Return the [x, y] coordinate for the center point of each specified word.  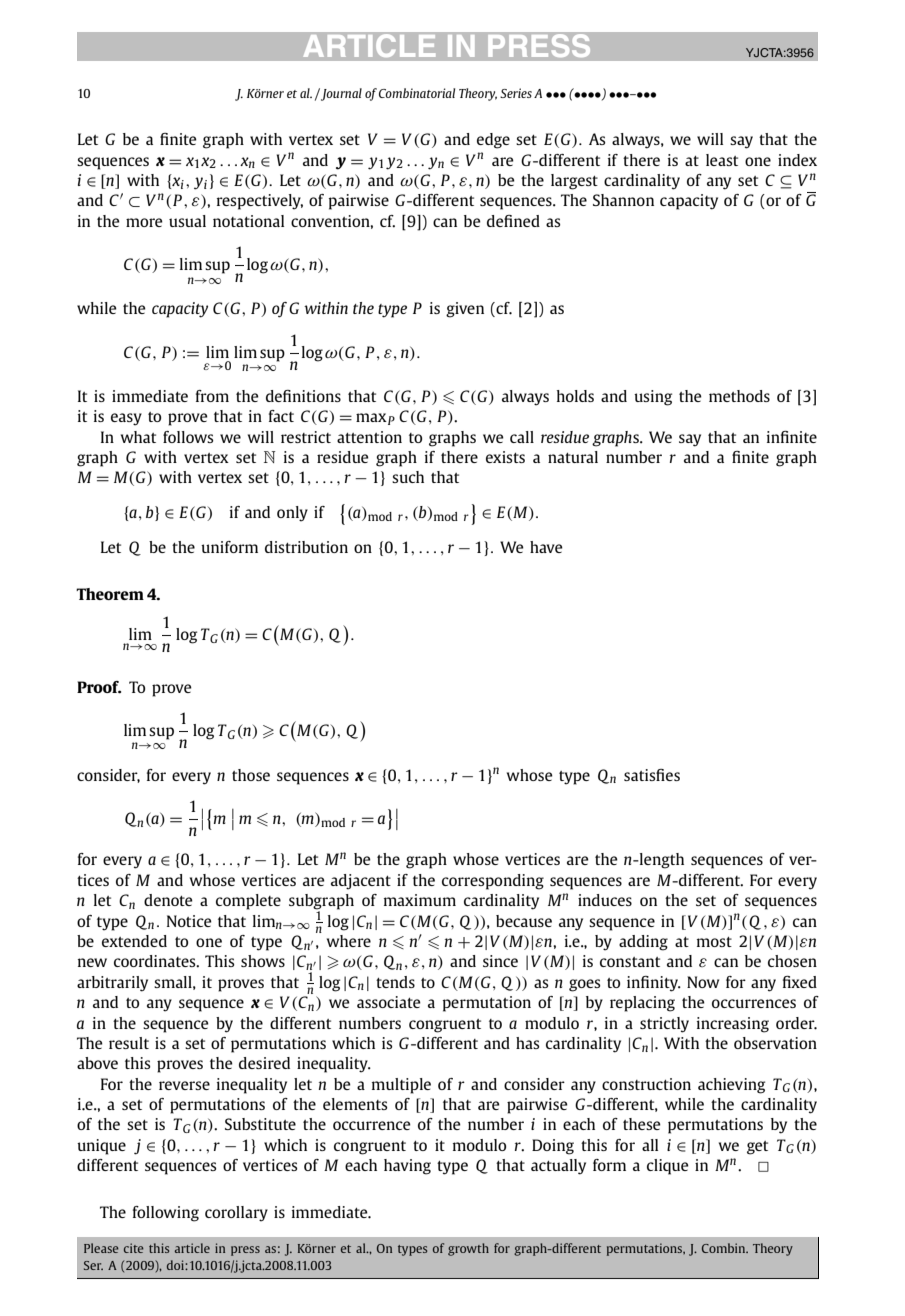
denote [168, 900]
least [722, 160]
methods [739, 396]
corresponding [493, 882]
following [166, 1214]
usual [187, 221]
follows [188, 437]
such [408, 477]
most [714, 942]
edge [493, 141]
